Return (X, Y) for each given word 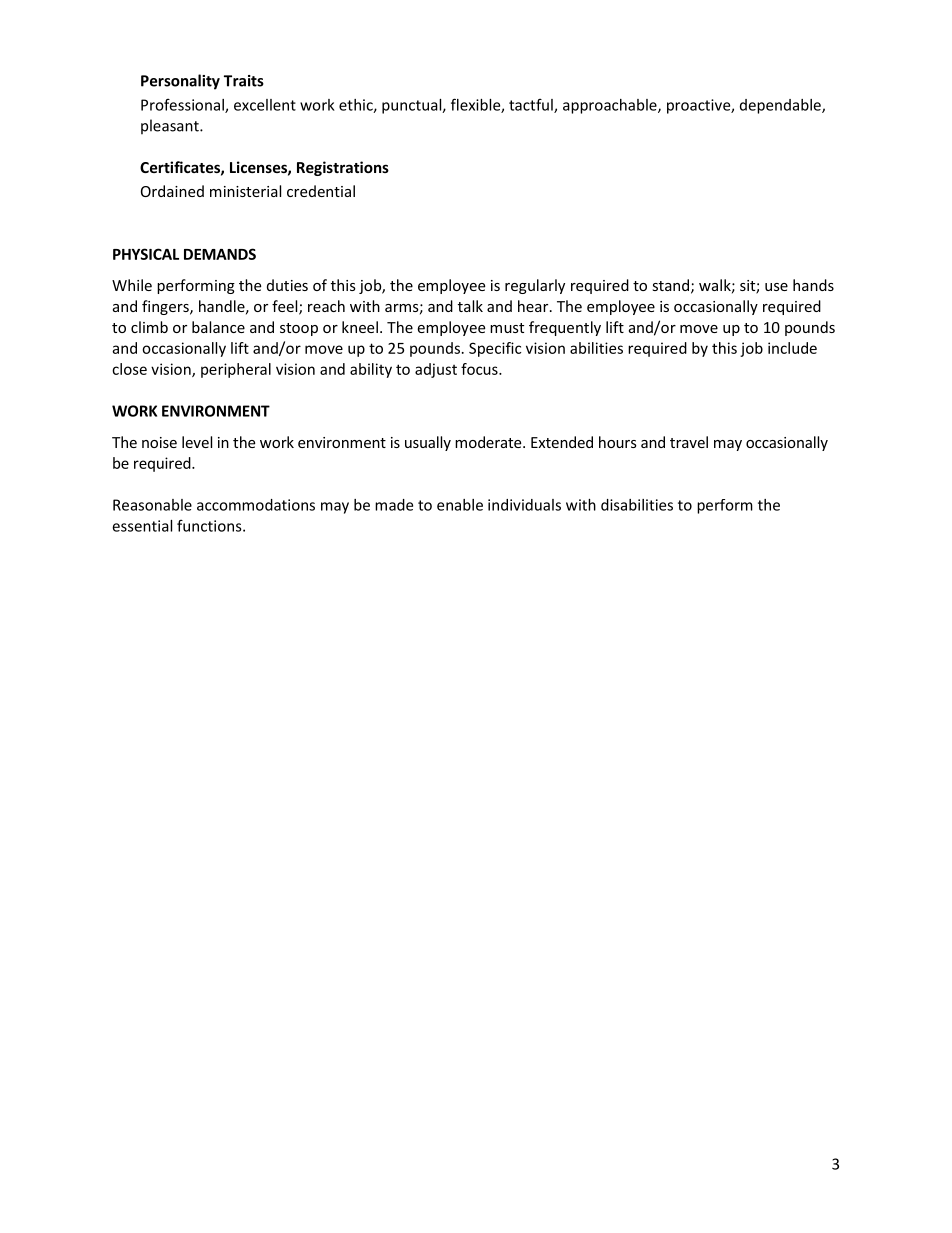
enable (460, 505)
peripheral (236, 370)
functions (210, 525)
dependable (781, 106)
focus (480, 369)
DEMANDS (220, 254)
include (792, 348)
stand (670, 285)
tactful (532, 105)
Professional (183, 105)
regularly (535, 286)
